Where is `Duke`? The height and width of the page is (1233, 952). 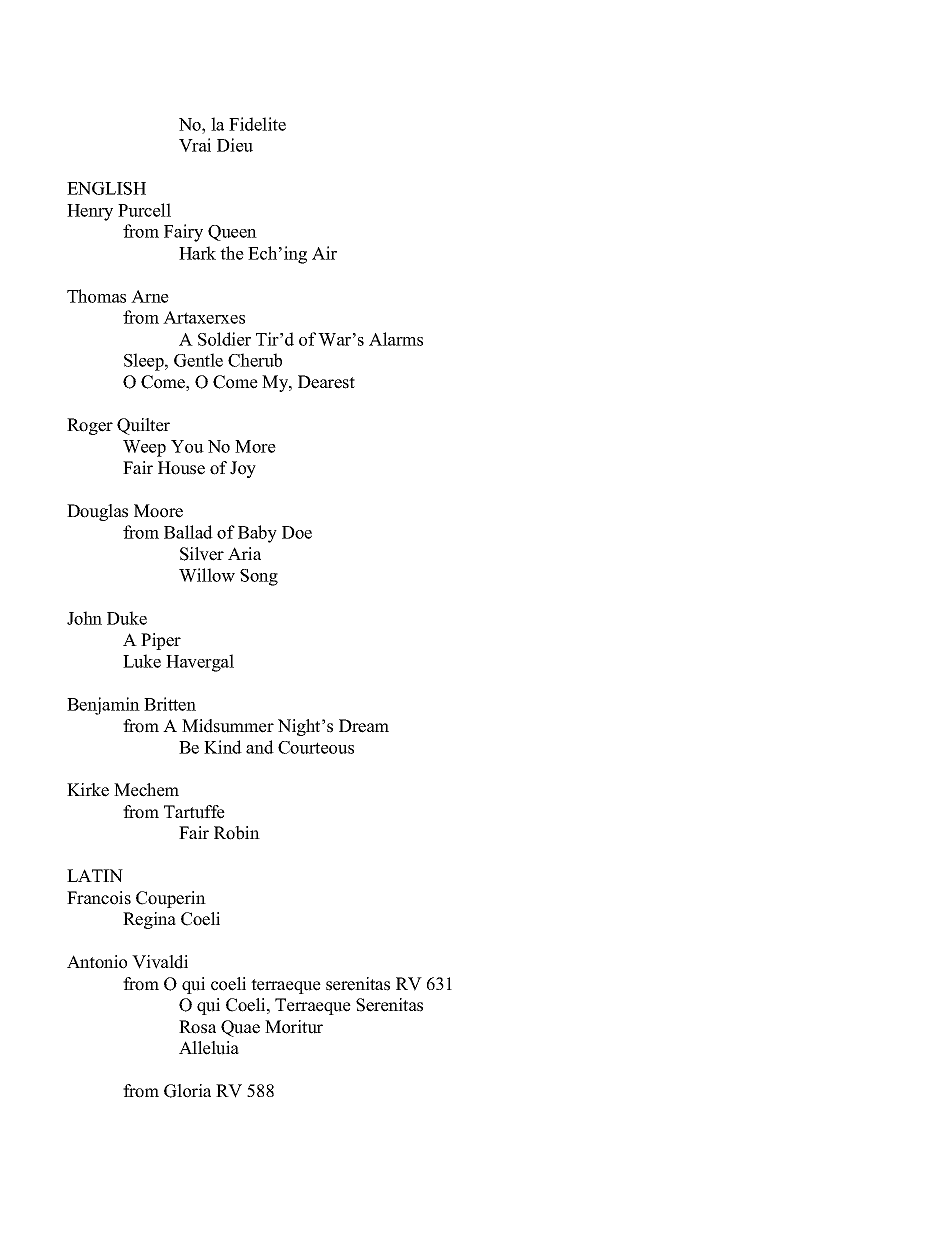
Duke is located at coordinates (127, 618).
